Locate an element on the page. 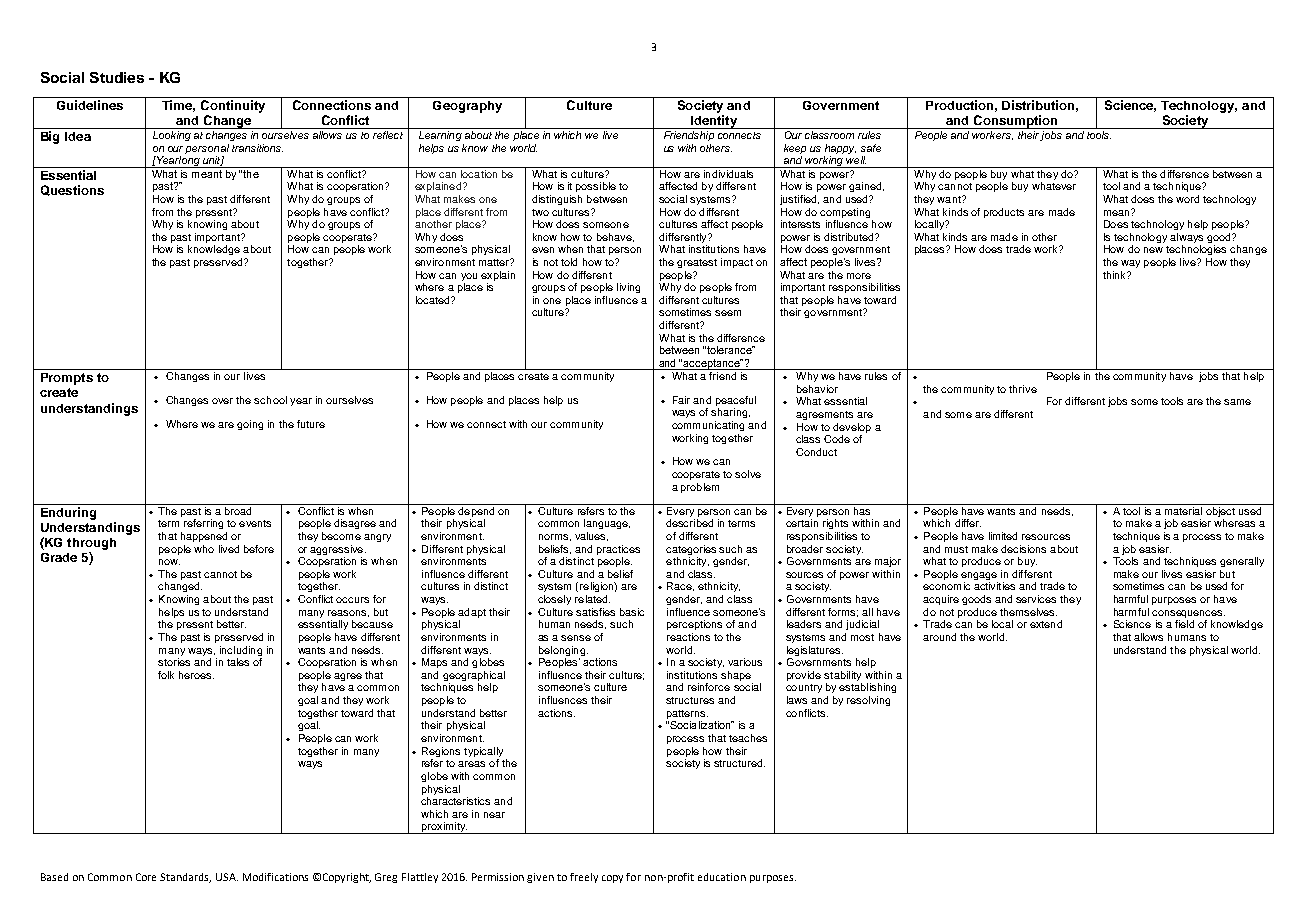 The image size is (1307, 924). Guidelines is located at coordinates (90, 105).
